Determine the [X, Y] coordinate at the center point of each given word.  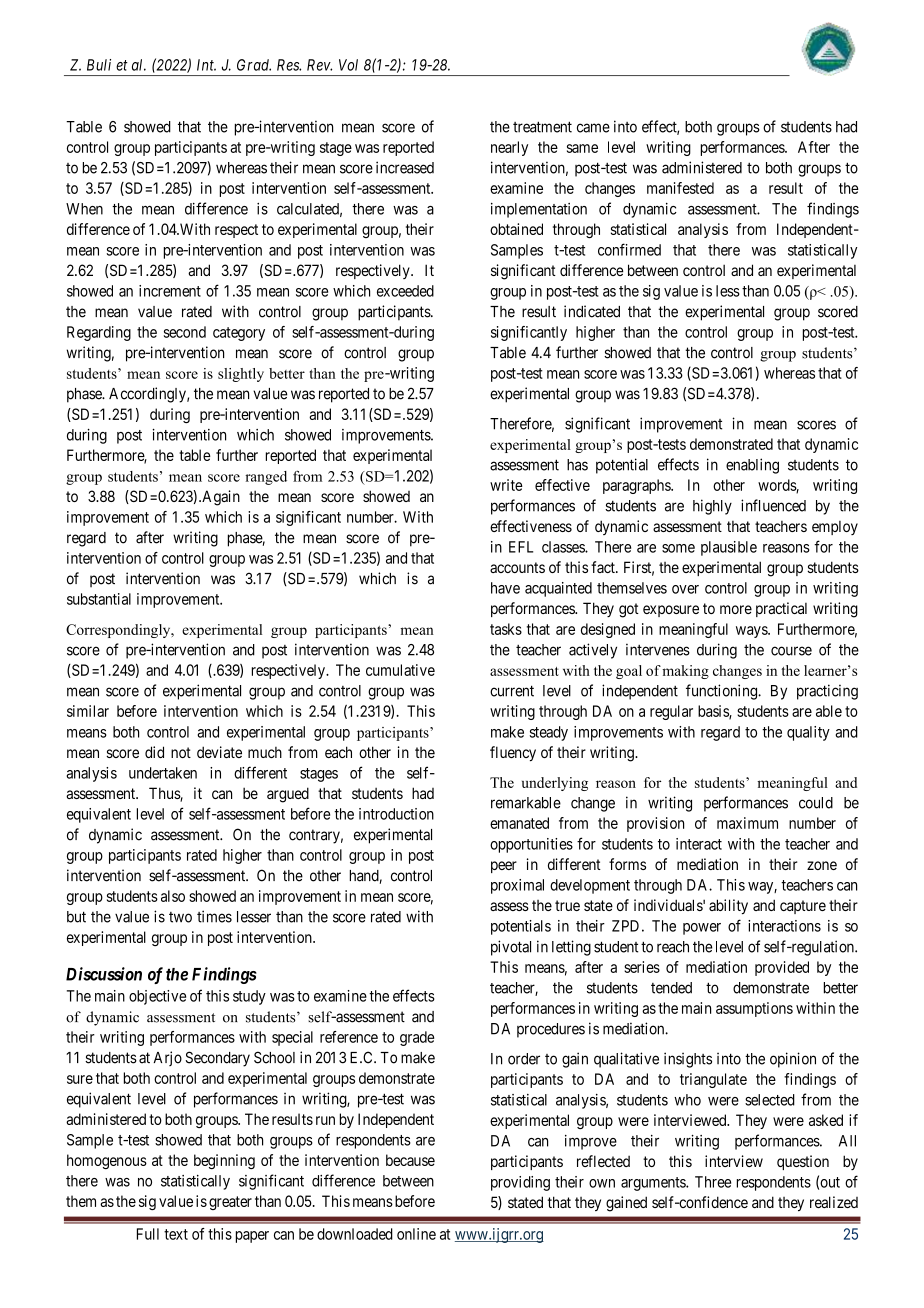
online [416, 1234]
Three [713, 1182]
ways [752, 632]
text [176, 1234]
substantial [99, 599]
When [84, 209]
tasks [506, 629]
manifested [680, 188]
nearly [509, 148]
